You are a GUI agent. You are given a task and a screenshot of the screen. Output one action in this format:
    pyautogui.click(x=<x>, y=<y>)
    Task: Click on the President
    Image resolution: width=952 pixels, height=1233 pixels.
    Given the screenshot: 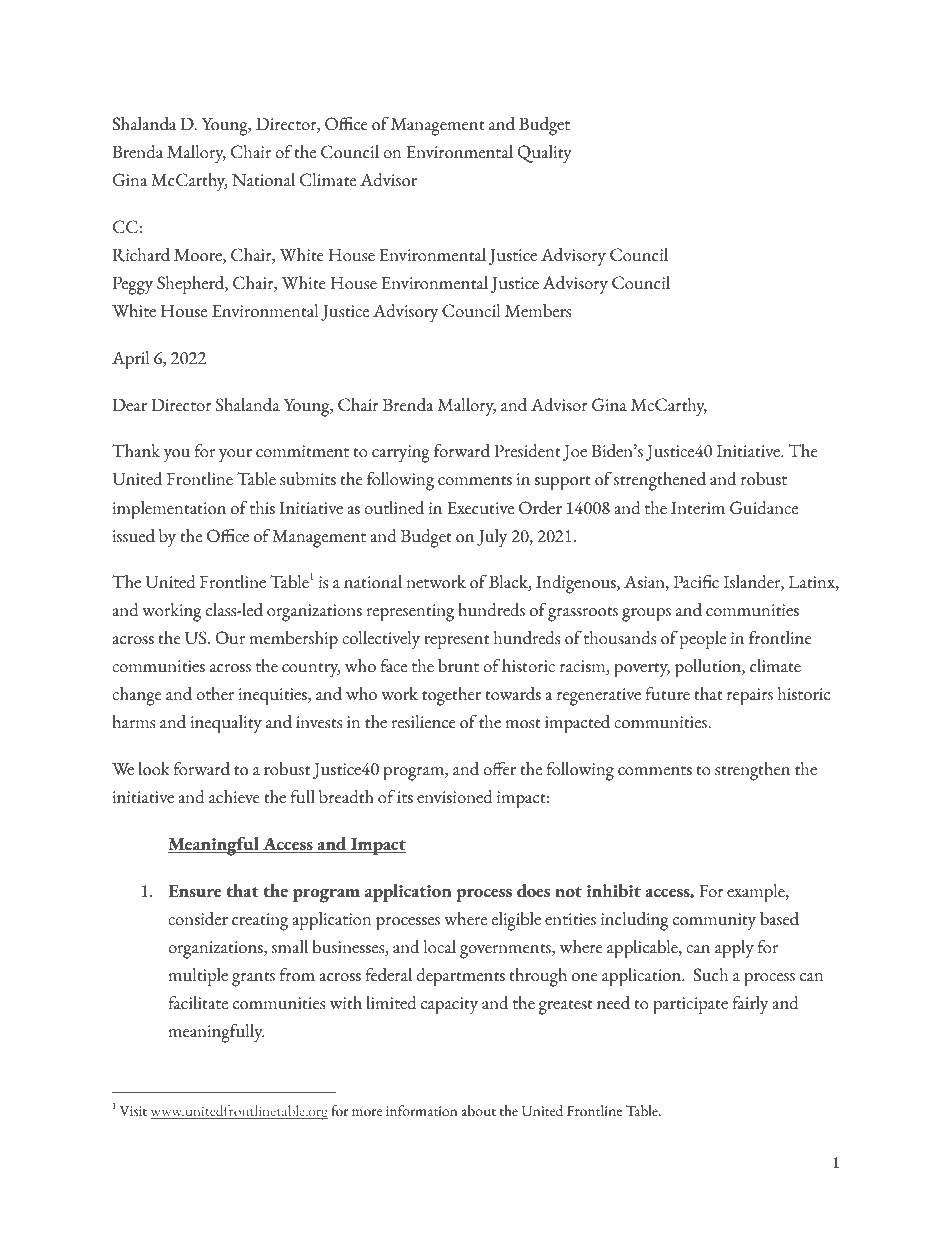 What is the action you would take?
    pyautogui.click(x=527, y=451)
